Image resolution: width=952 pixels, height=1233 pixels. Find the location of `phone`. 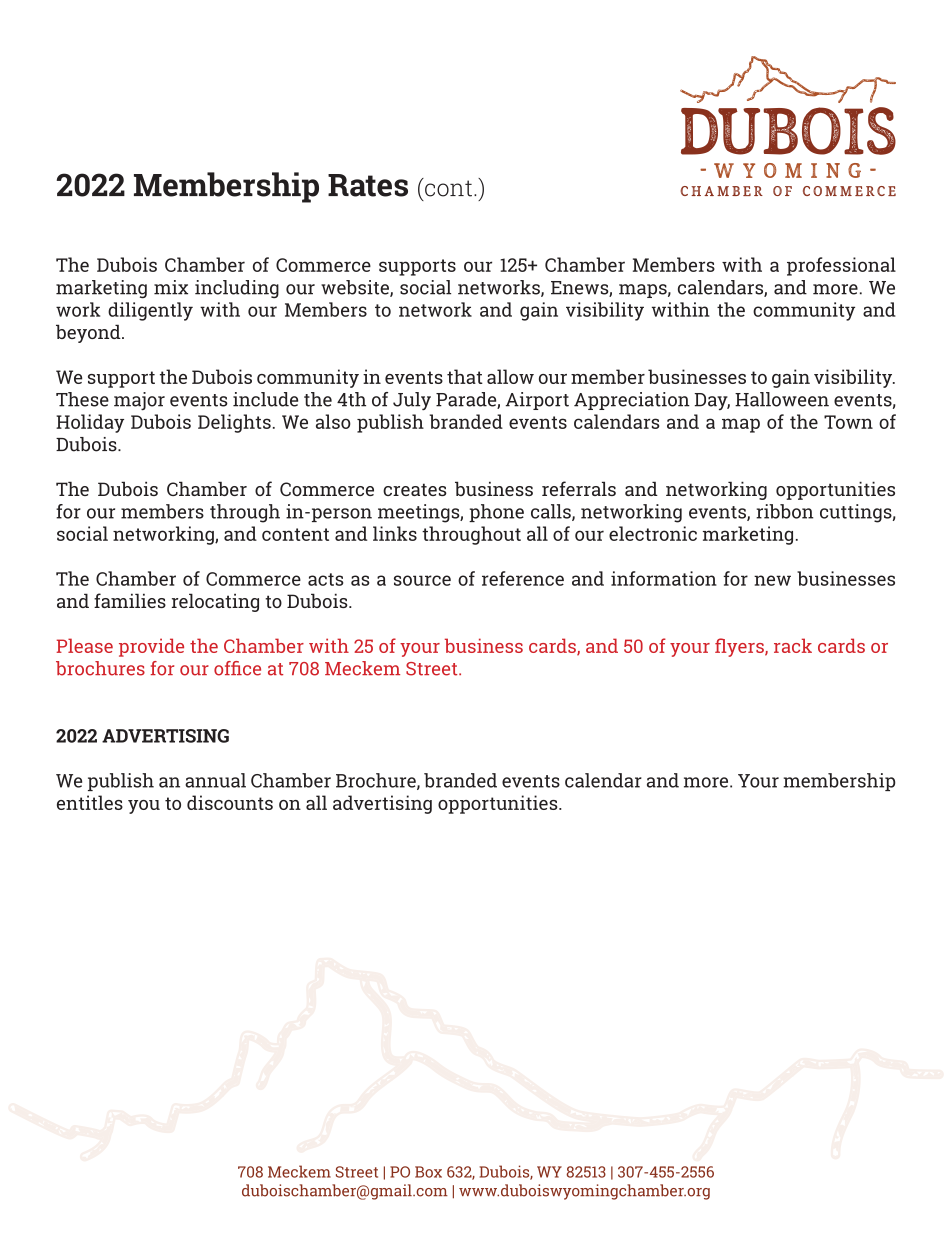

phone is located at coordinates (496, 513).
